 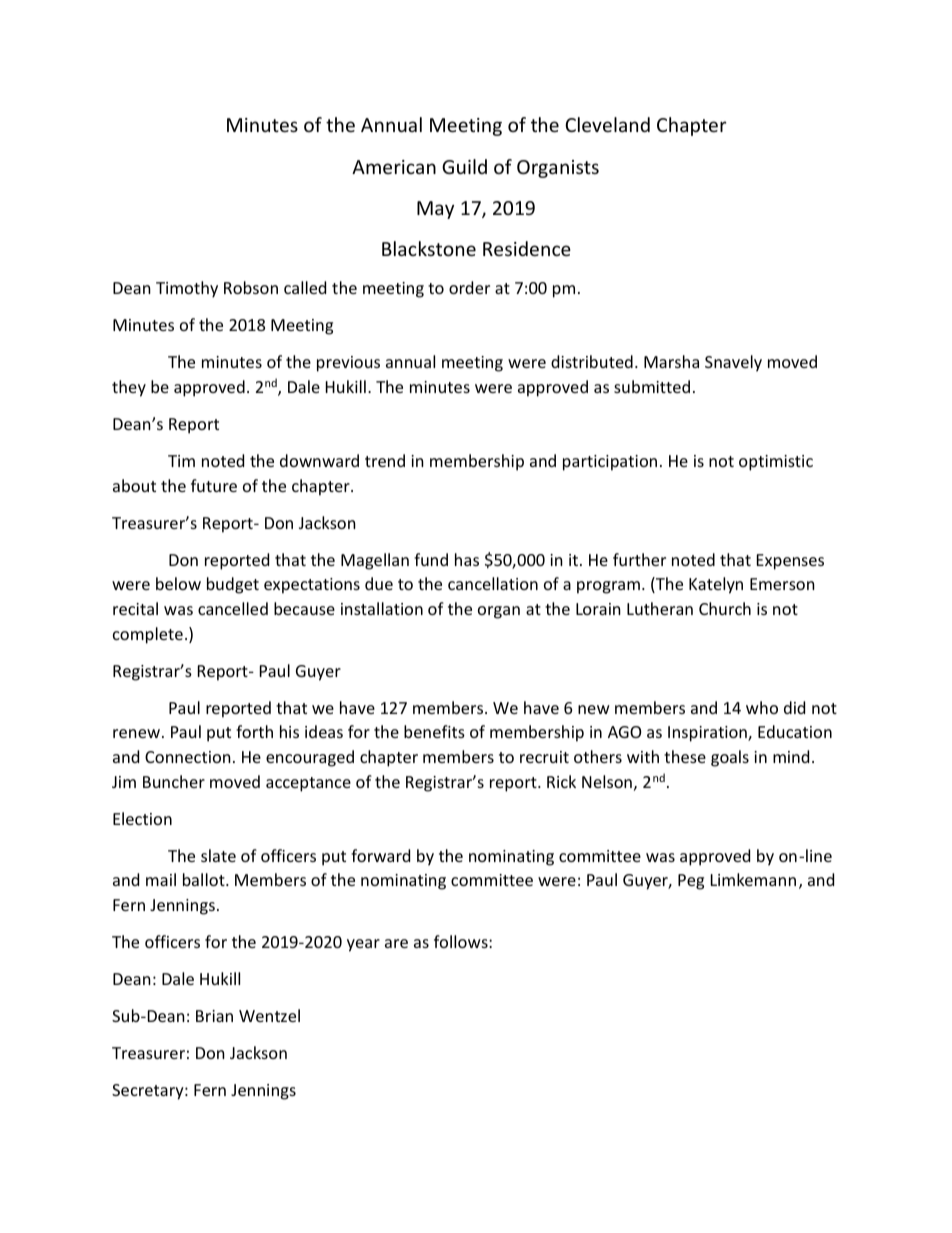 I want to click on has, so click(x=467, y=559).
